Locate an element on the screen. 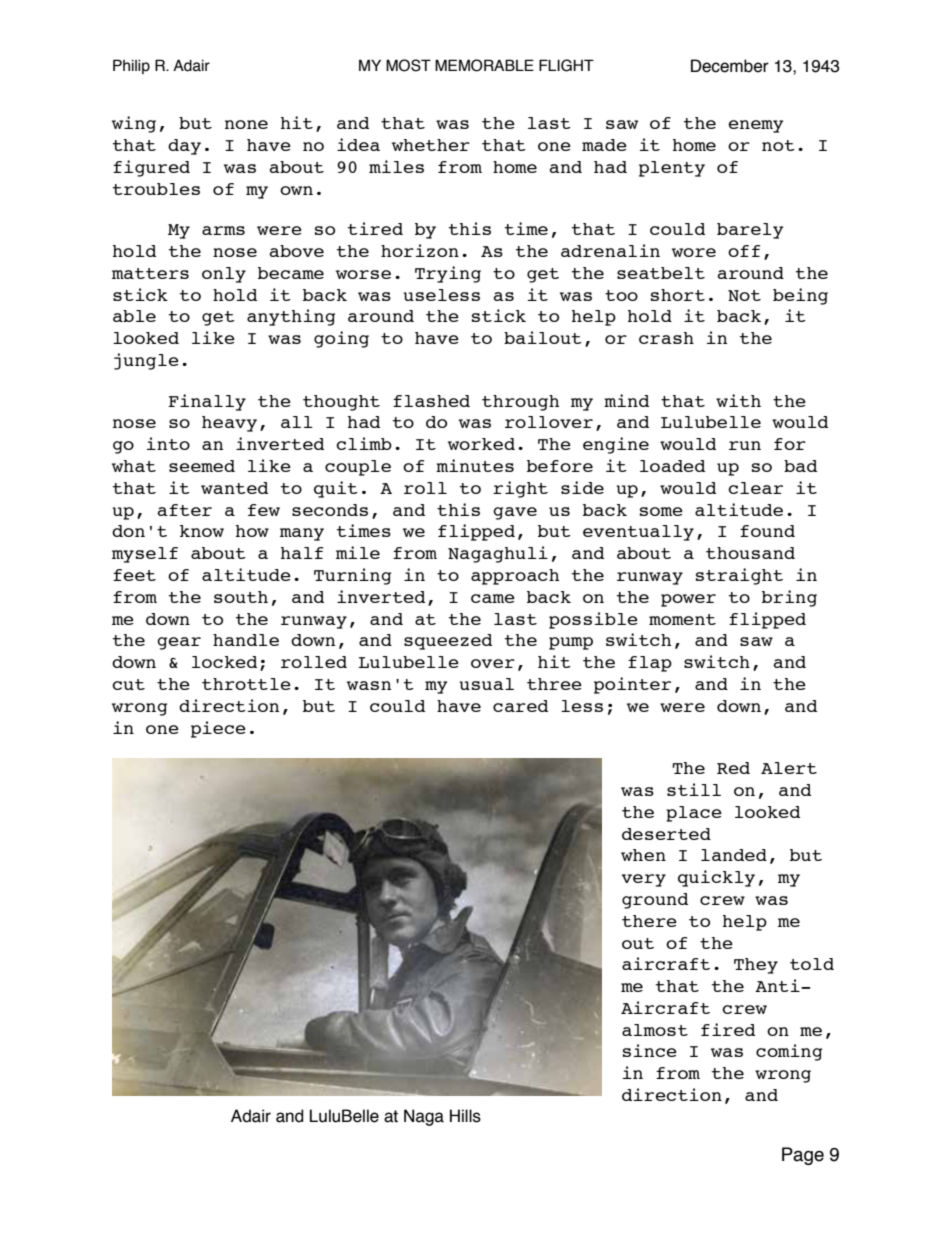  none is located at coordinates (246, 124).
